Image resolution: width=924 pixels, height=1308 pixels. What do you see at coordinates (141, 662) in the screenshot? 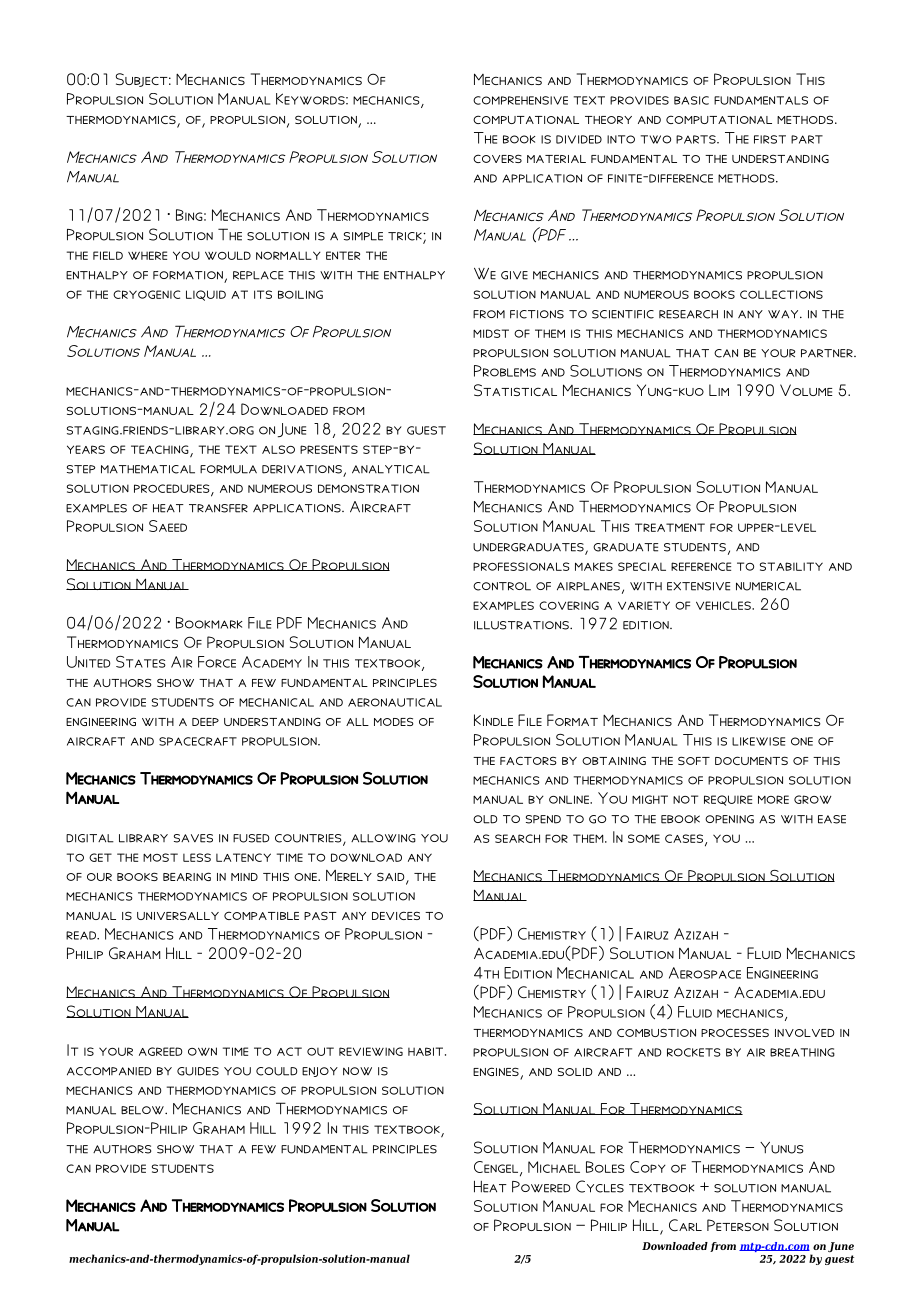
I see `States` at bounding box center [141, 662].
